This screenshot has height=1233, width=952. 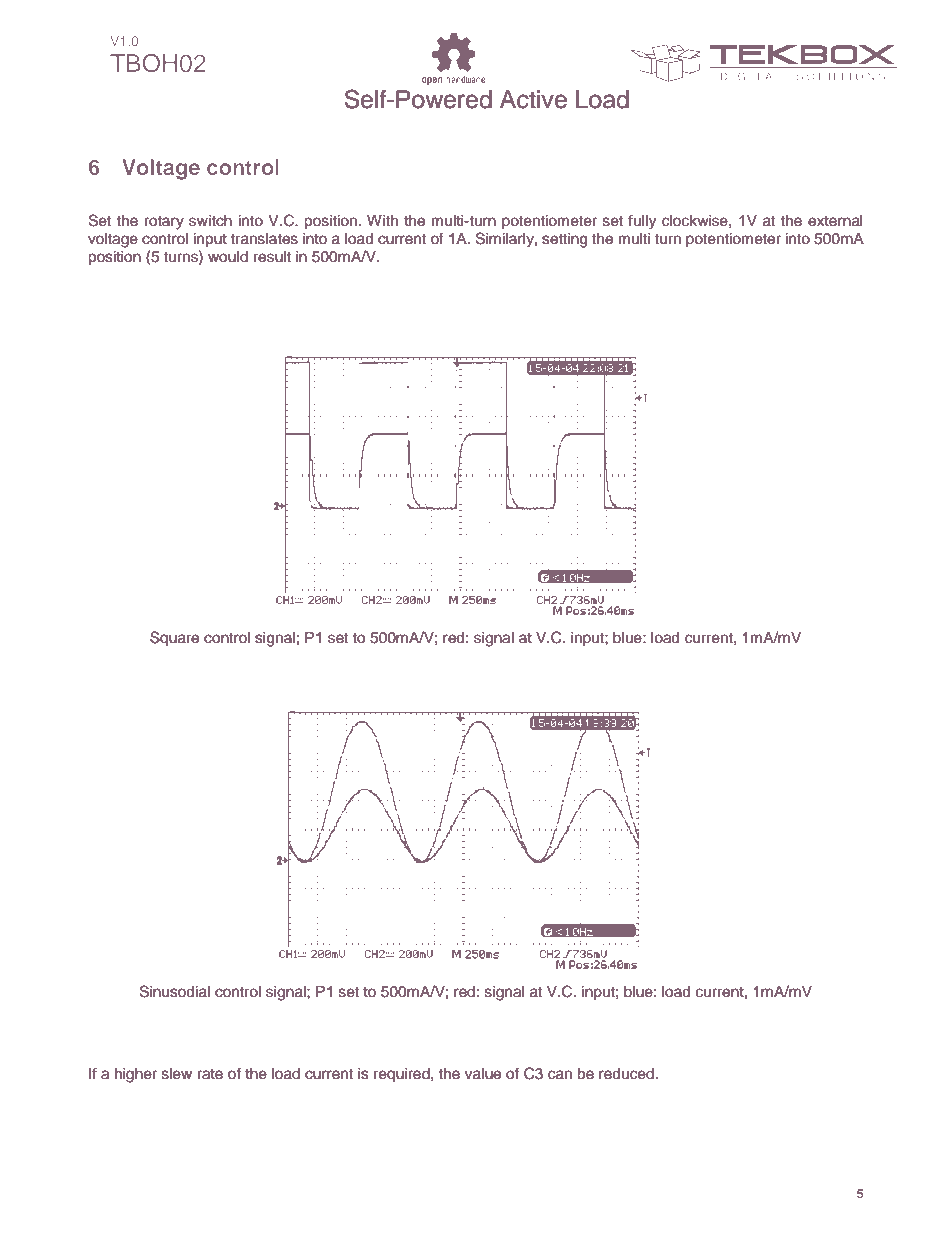 What do you see at coordinates (835, 221) in the screenshot?
I see `external` at bounding box center [835, 221].
